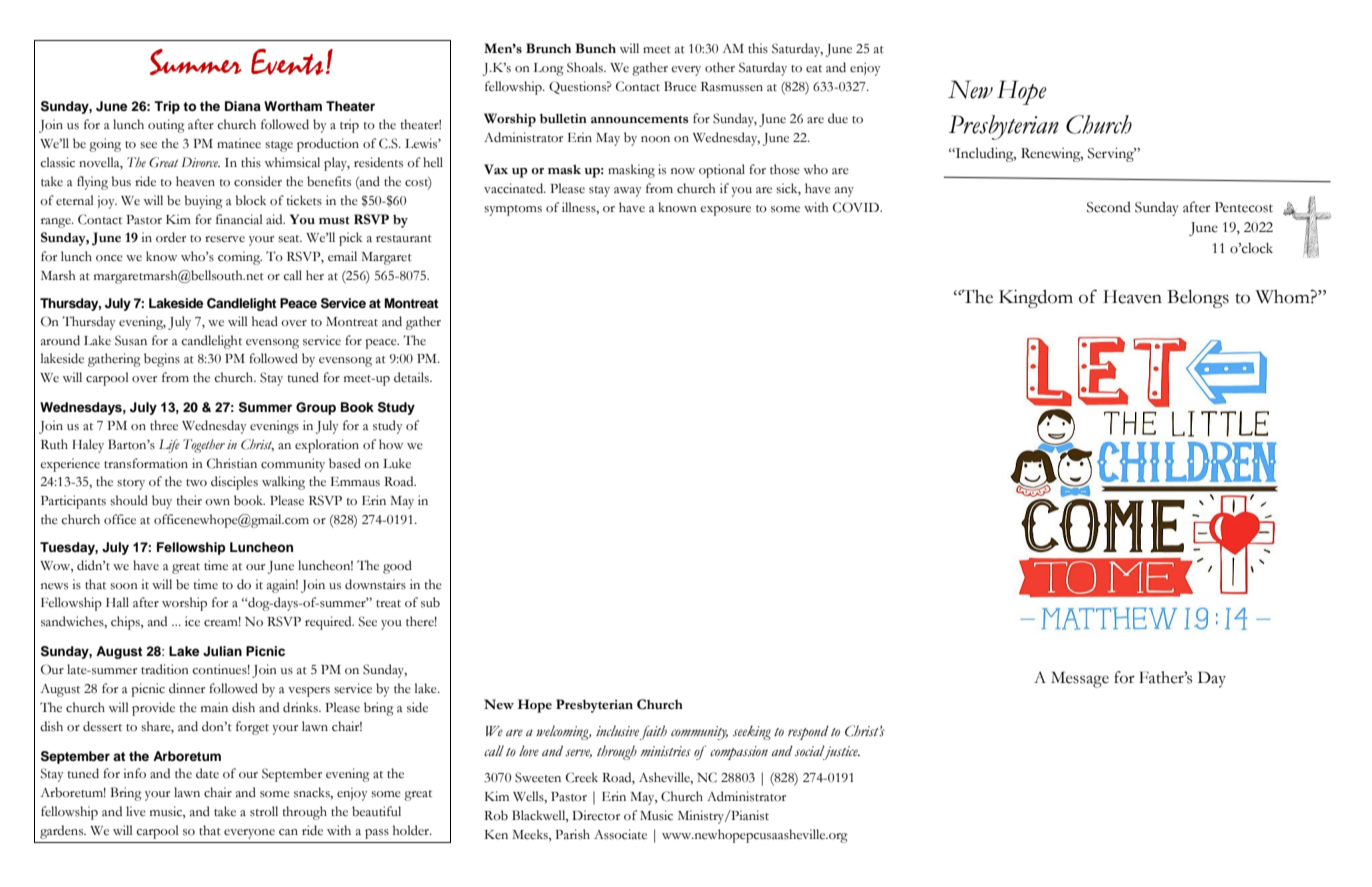 The image size is (1372, 887). Describe the element at coordinates (391, 444) in the screenshot. I see `how` at that location.
